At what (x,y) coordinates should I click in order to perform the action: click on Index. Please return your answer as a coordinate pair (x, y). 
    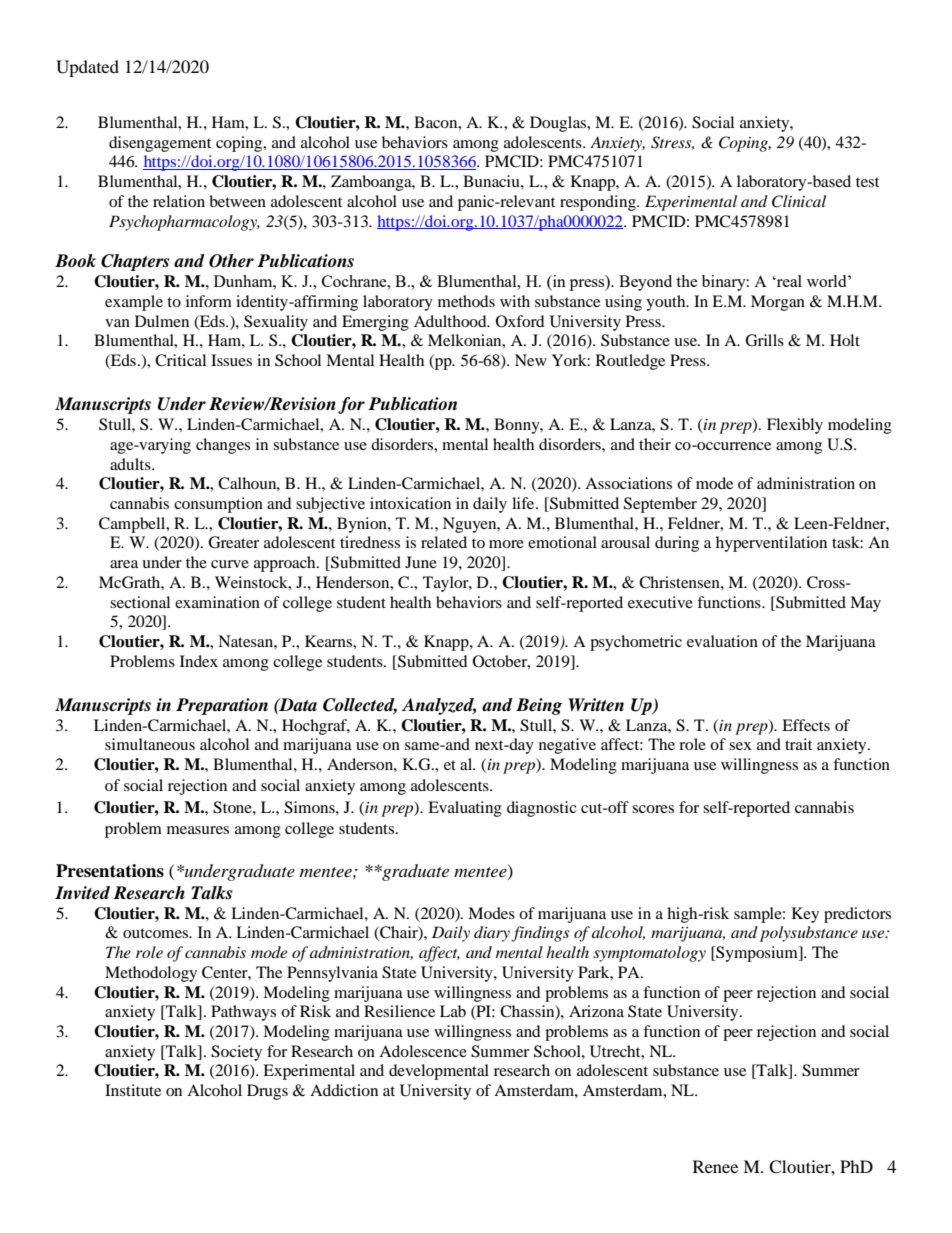
    Looking at the image, I should click on (199, 661).
